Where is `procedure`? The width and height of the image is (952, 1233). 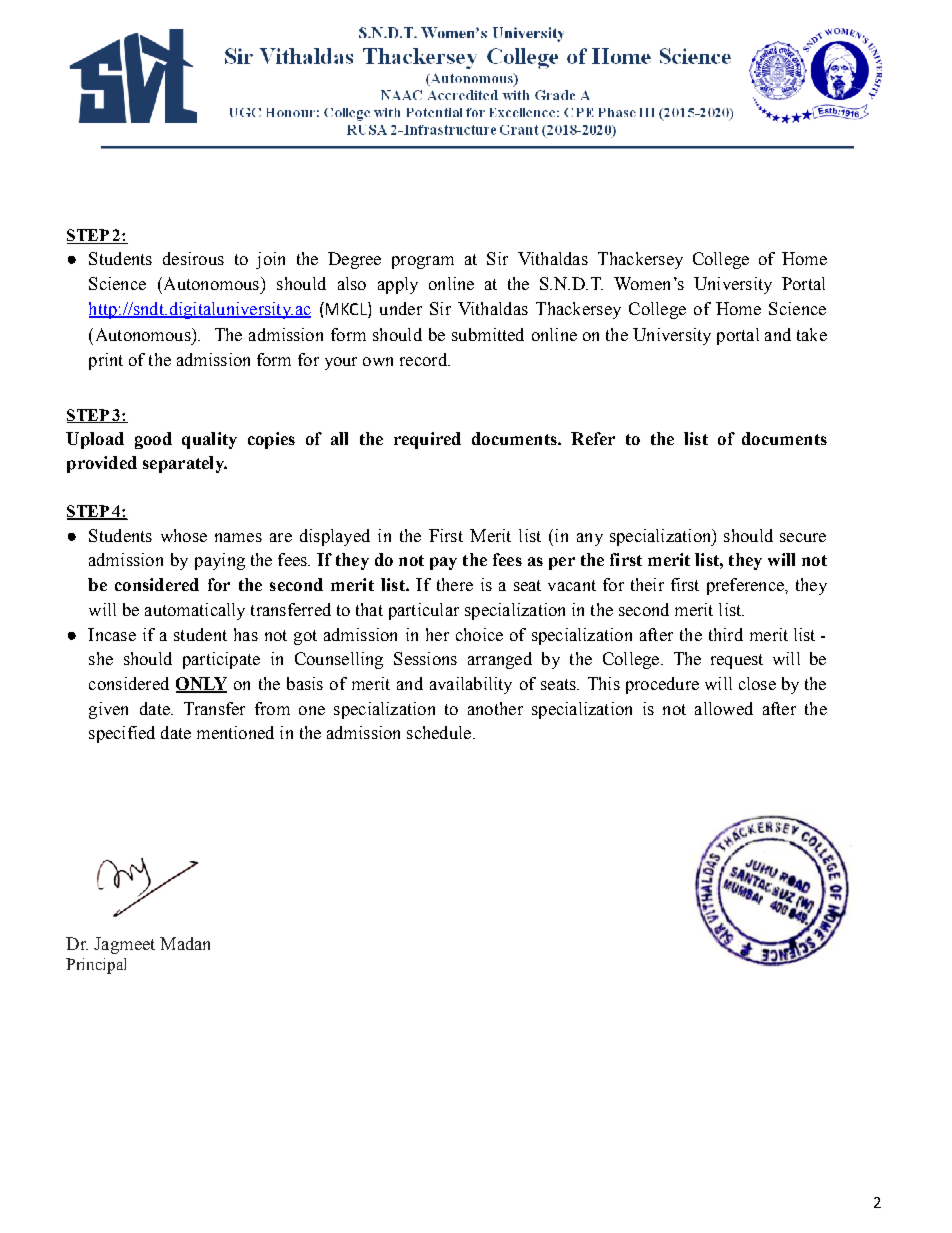 procedure is located at coordinates (662, 685).
